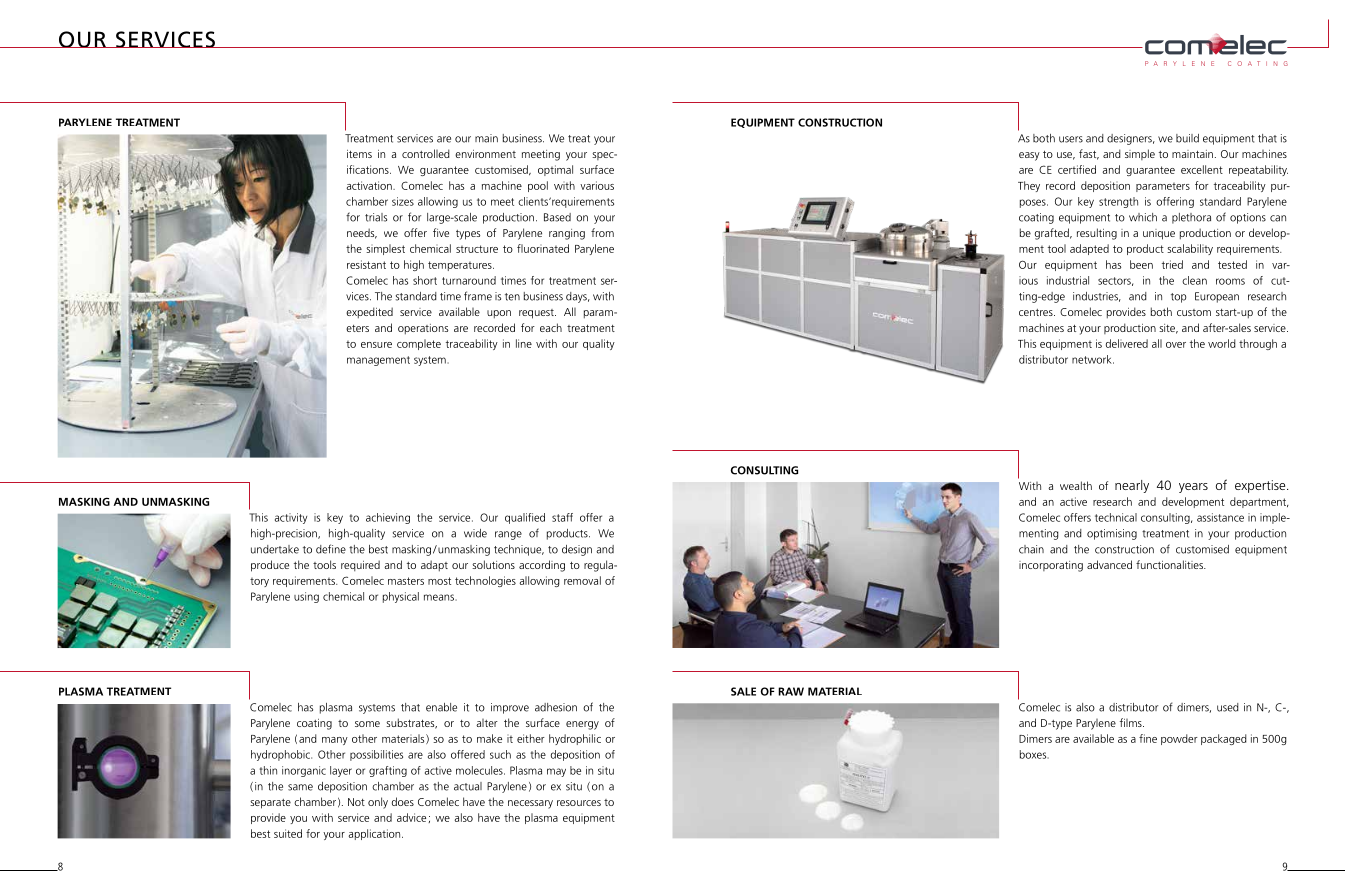 Image resolution: width=1345 pixels, height=896 pixels. Describe the element at coordinates (1179, 739) in the screenshot. I see `powder` at that location.
